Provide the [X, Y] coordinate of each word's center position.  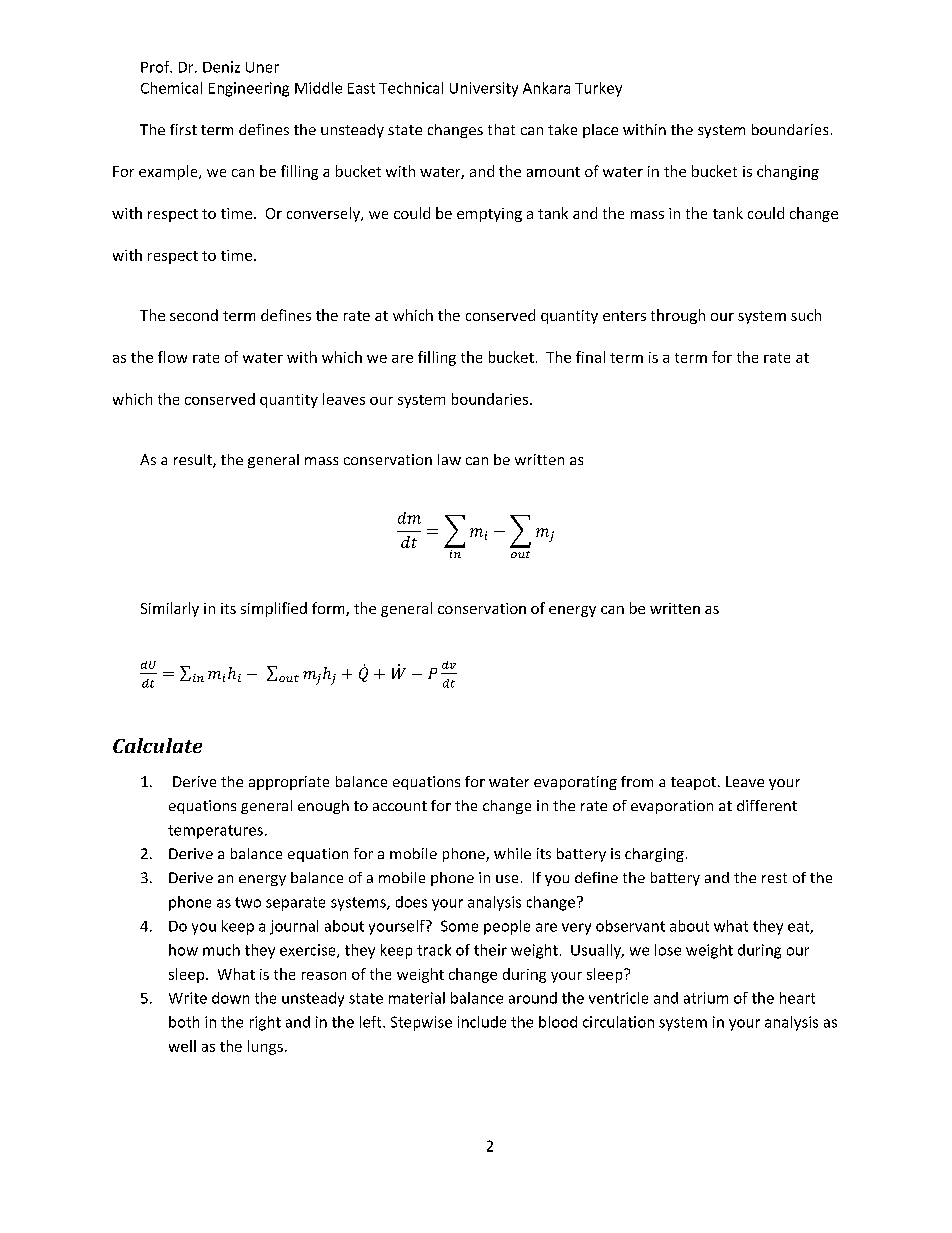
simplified [274, 609]
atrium [706, 998]
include [482, 1022]
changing [788, 172]
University [484, 89]
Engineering [249, 89]
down [230, 998]
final [590, 357]
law [449, 459]
